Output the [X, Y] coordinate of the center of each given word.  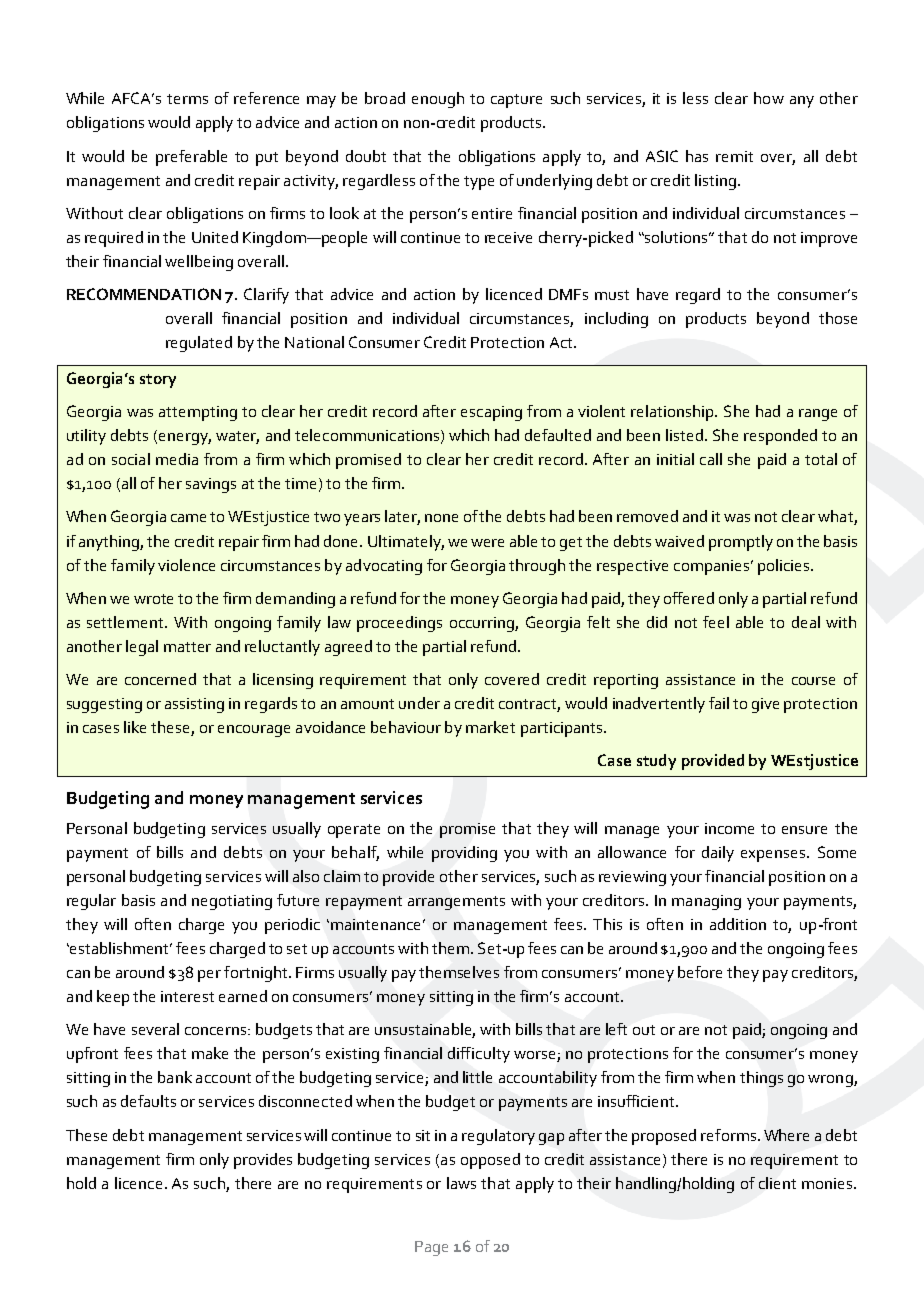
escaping [491, 413]
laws [461, 1183]
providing [464, 854]
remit [734, 156]
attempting [198, 413]
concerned [160, 679]
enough [438, 100]
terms [187, 99]
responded [780, 437]
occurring [483, 624]
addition [738, 924]
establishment [120, 948]
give [765, 705]
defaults [148, 1101]
